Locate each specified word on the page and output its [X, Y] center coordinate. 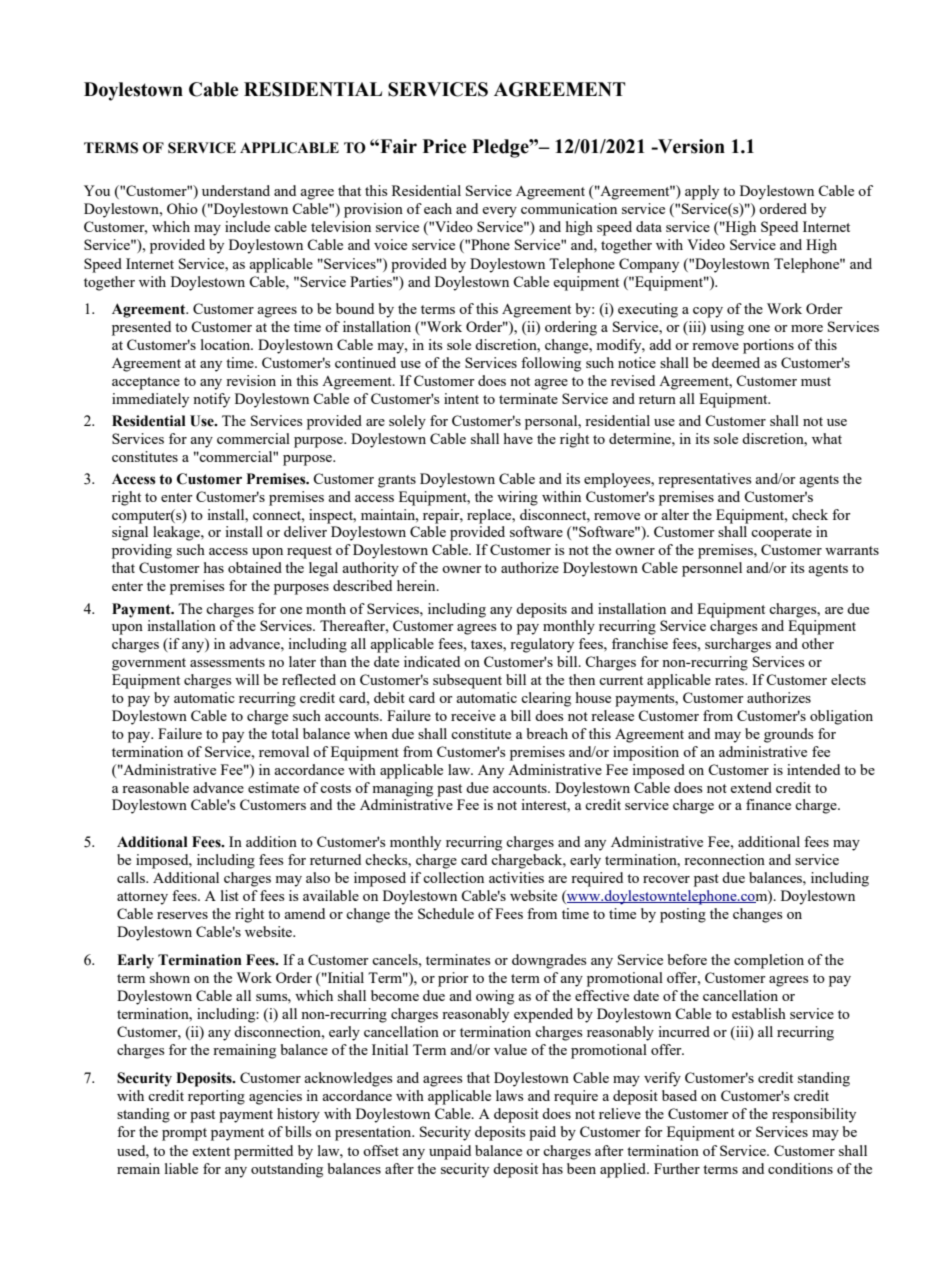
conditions [800, 1168]
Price [444, 146]
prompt [184, 1134]
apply [702, 192]
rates [730, 680]
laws [509, 1095]
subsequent [467, 681]
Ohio [182, 208]
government [149, 664]
